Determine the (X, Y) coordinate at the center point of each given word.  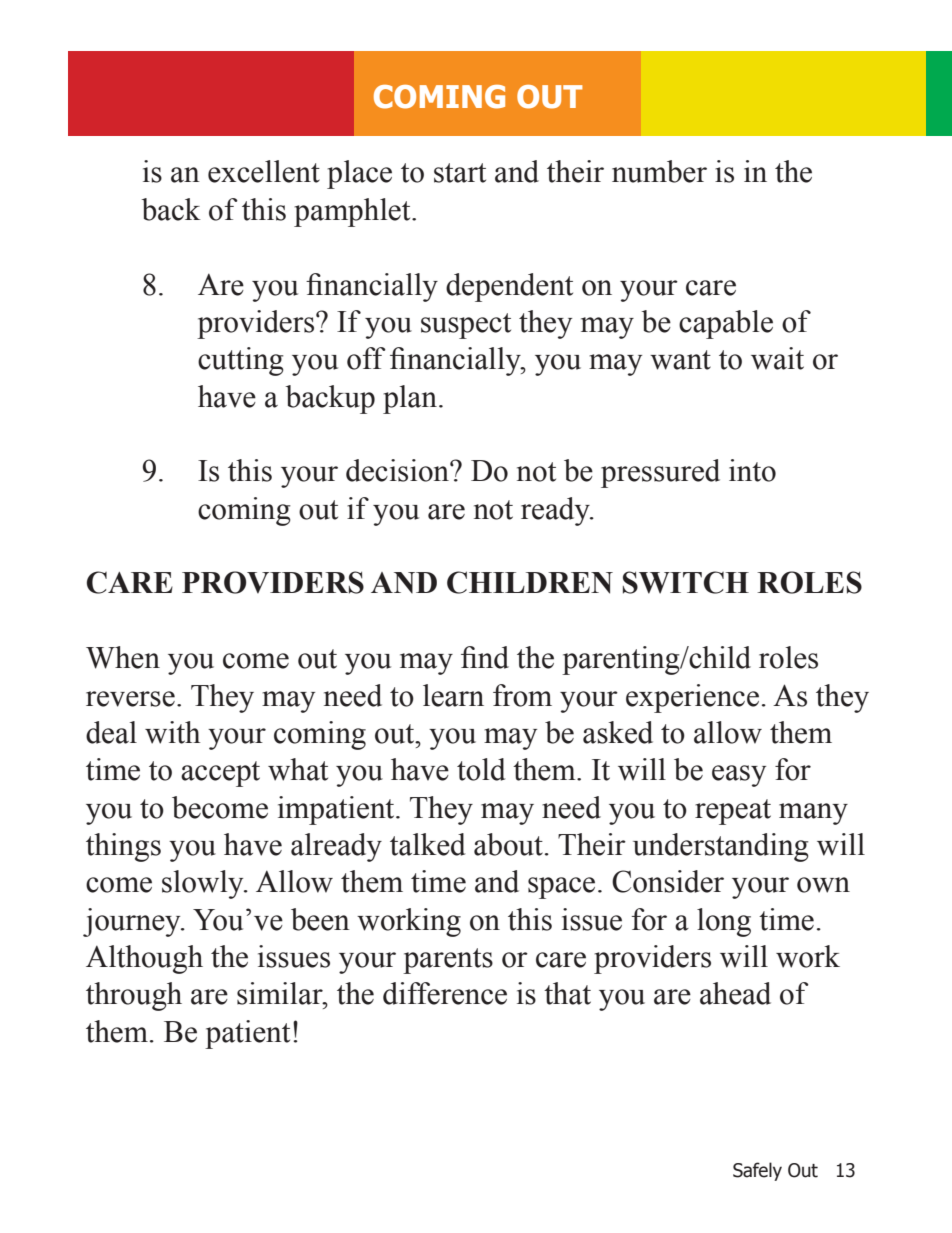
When (123, 657)
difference (445, 993)
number (659, 171)
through (134, 996)
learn (453, 695)
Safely (757, 1171)
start (460, 173)
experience (692, 698)
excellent (264, 171)
